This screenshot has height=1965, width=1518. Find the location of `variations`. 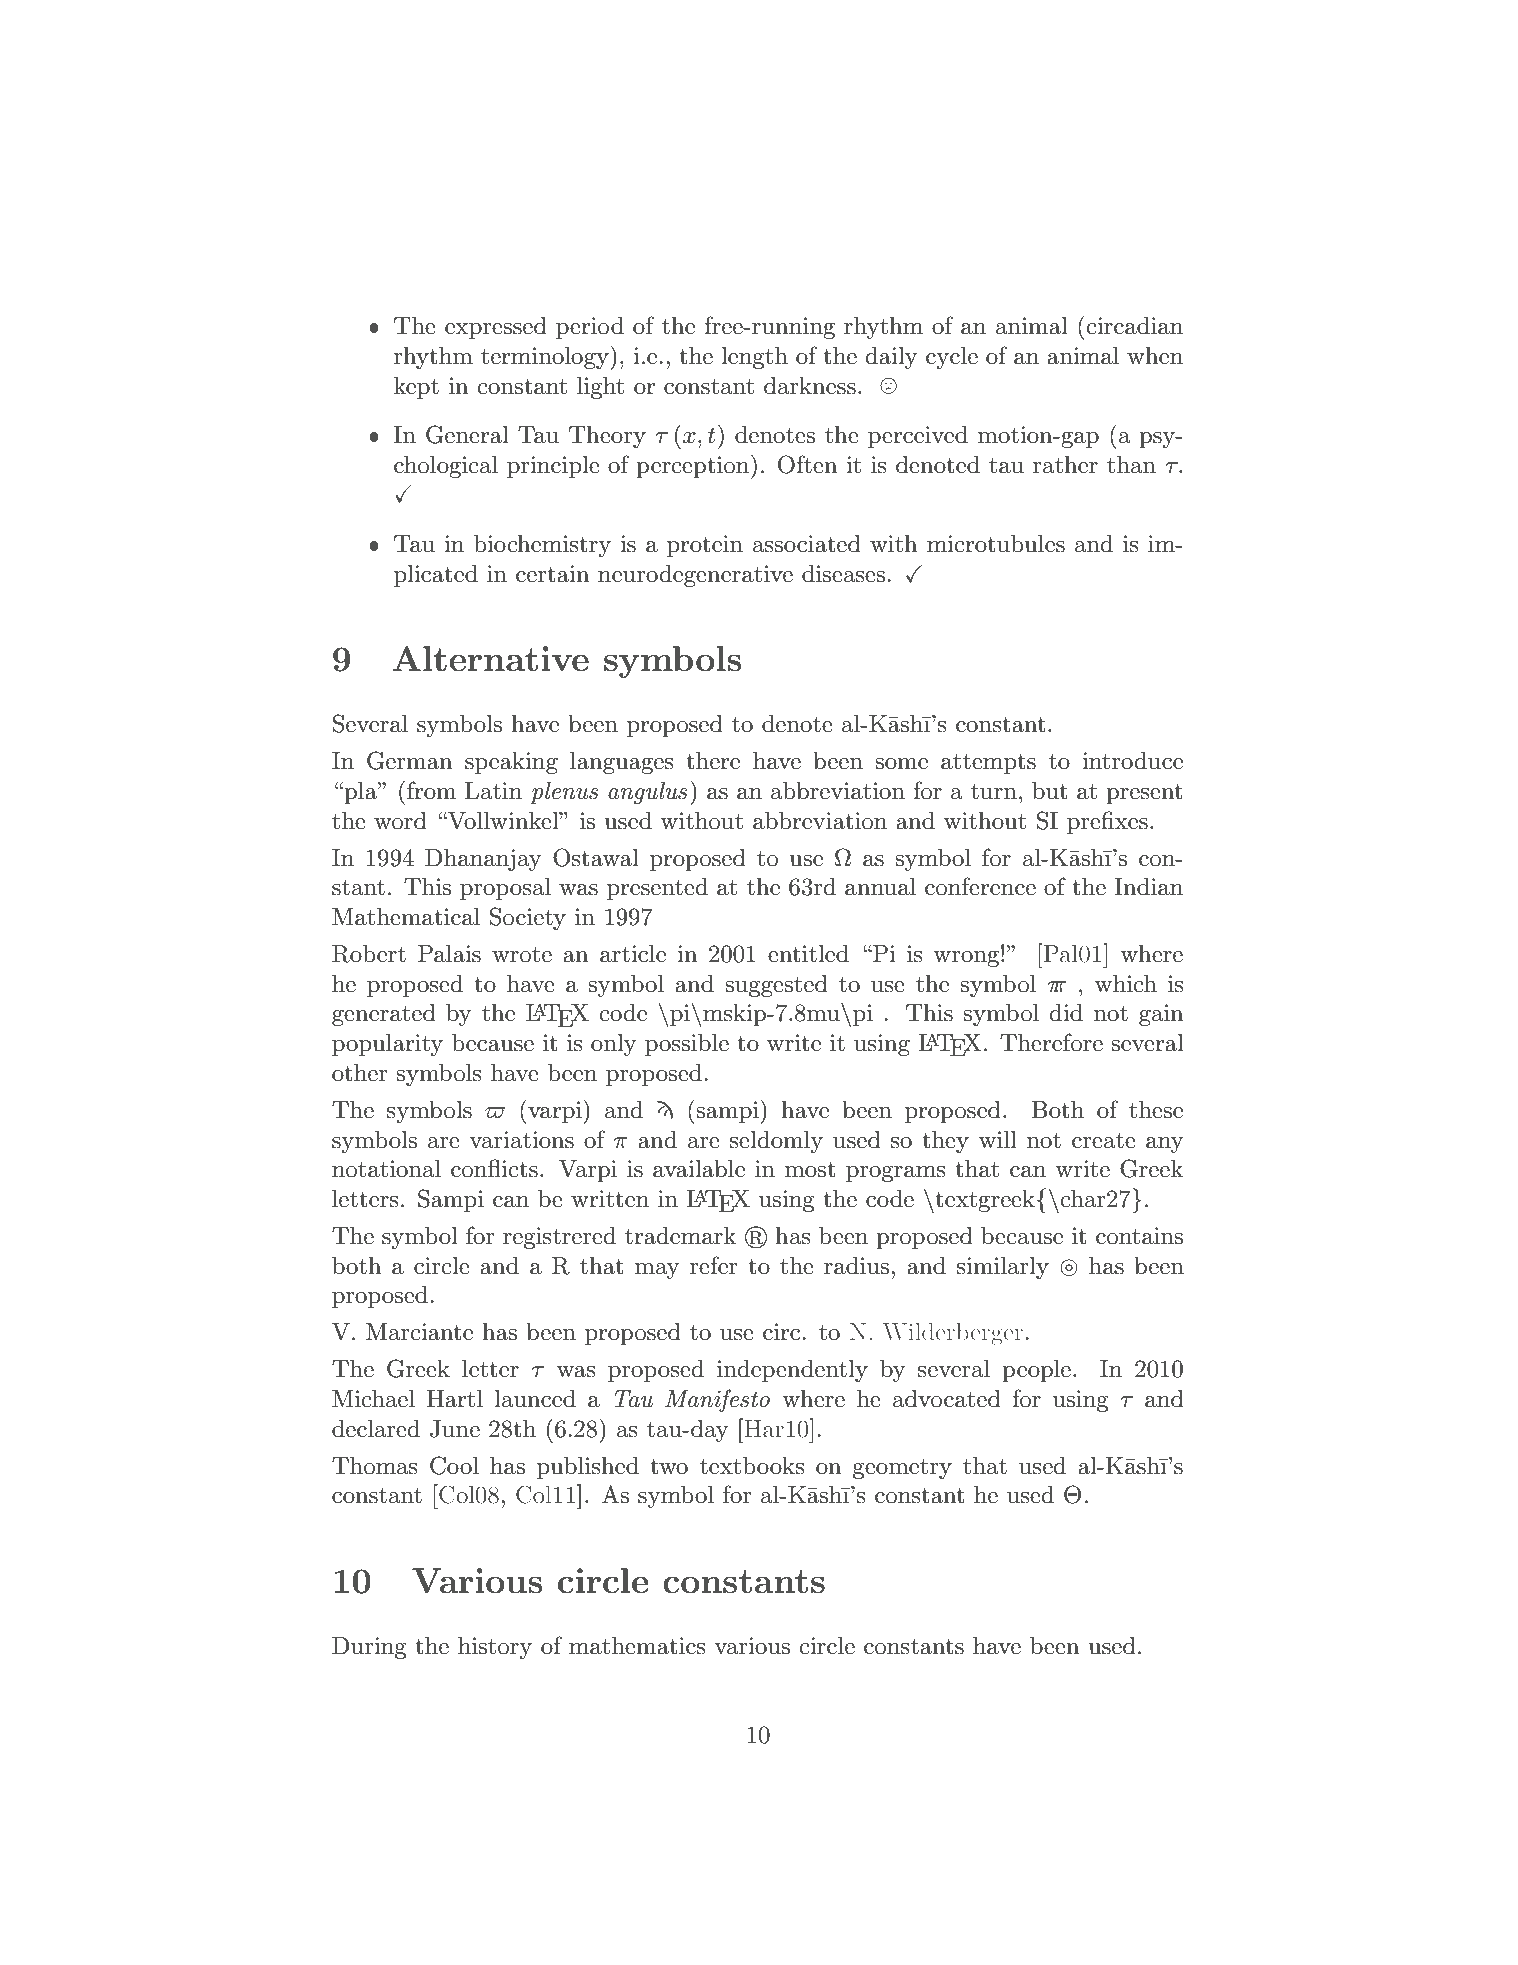

variations is located at coordinates (522, 1140).
